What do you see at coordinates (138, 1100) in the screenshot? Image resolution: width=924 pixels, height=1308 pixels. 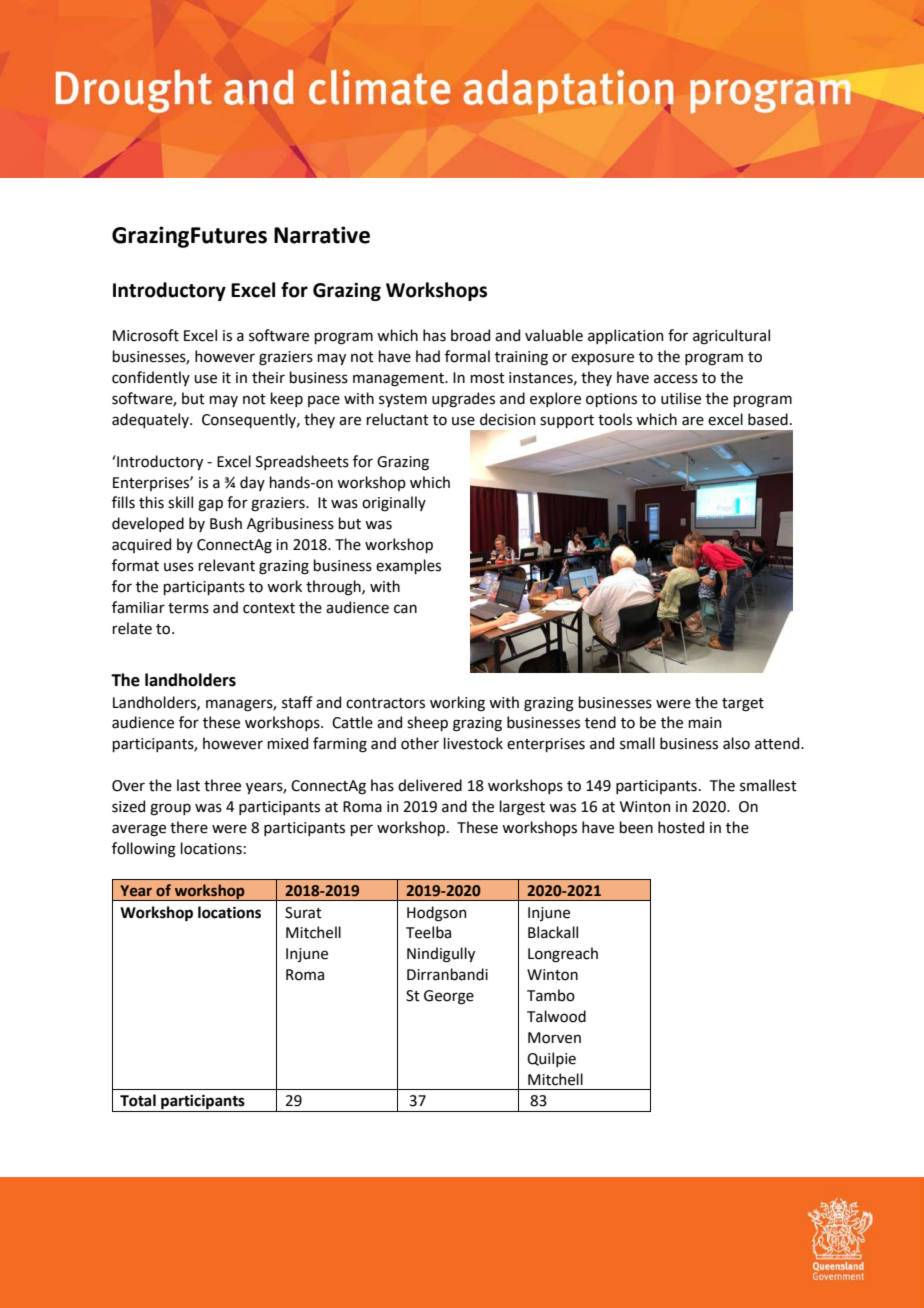 I see `Total` at bounding box center [138, 1100].
